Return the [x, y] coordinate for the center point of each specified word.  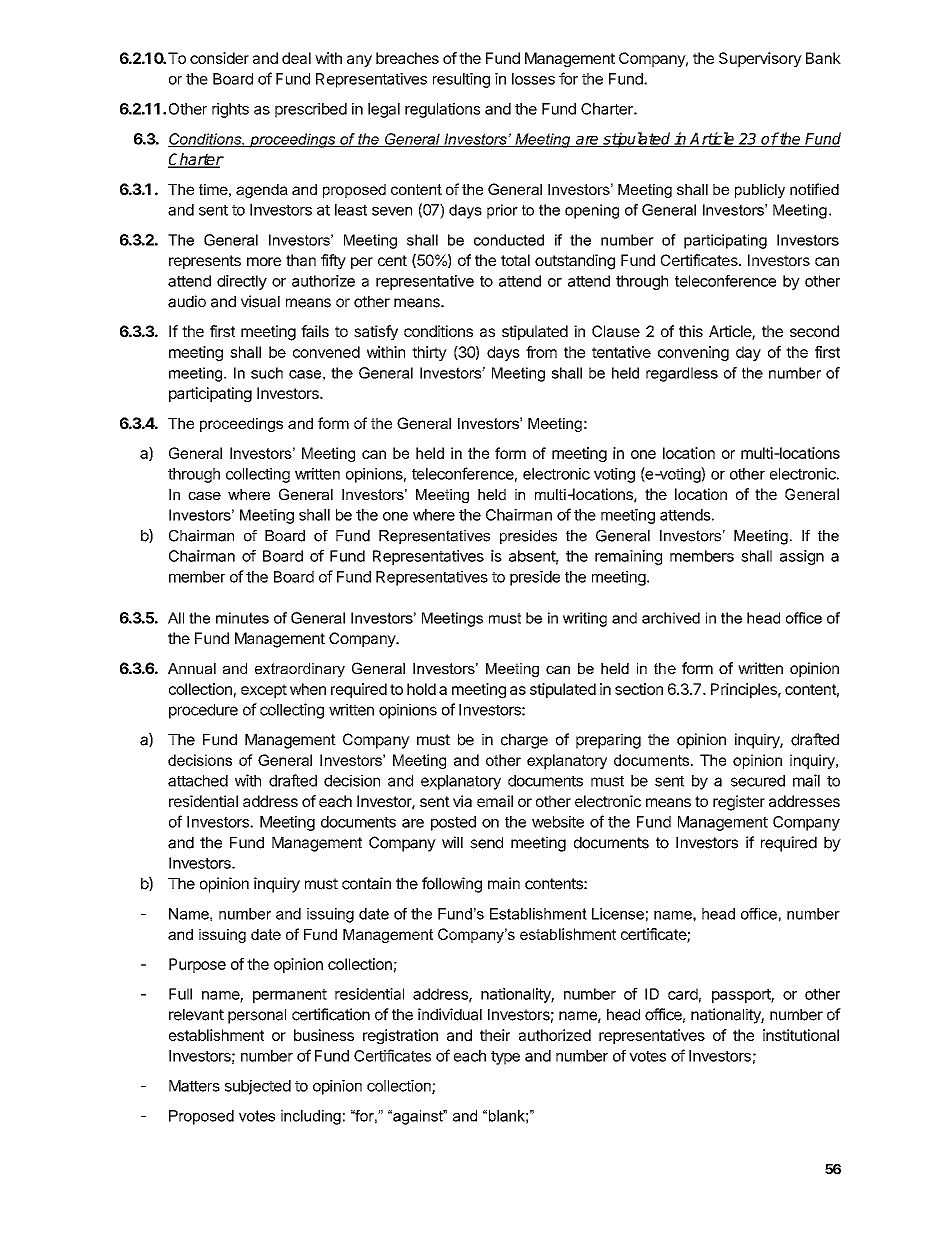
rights [230, 110]
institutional [801, 1035]
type [505, 1058]
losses [533, 79]
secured [758, 781]
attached [198, 781]
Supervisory [760, 59]
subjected [258, 1087]
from [541, 352]
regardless [682, 374]
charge [524, 741]
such [267, 373]
